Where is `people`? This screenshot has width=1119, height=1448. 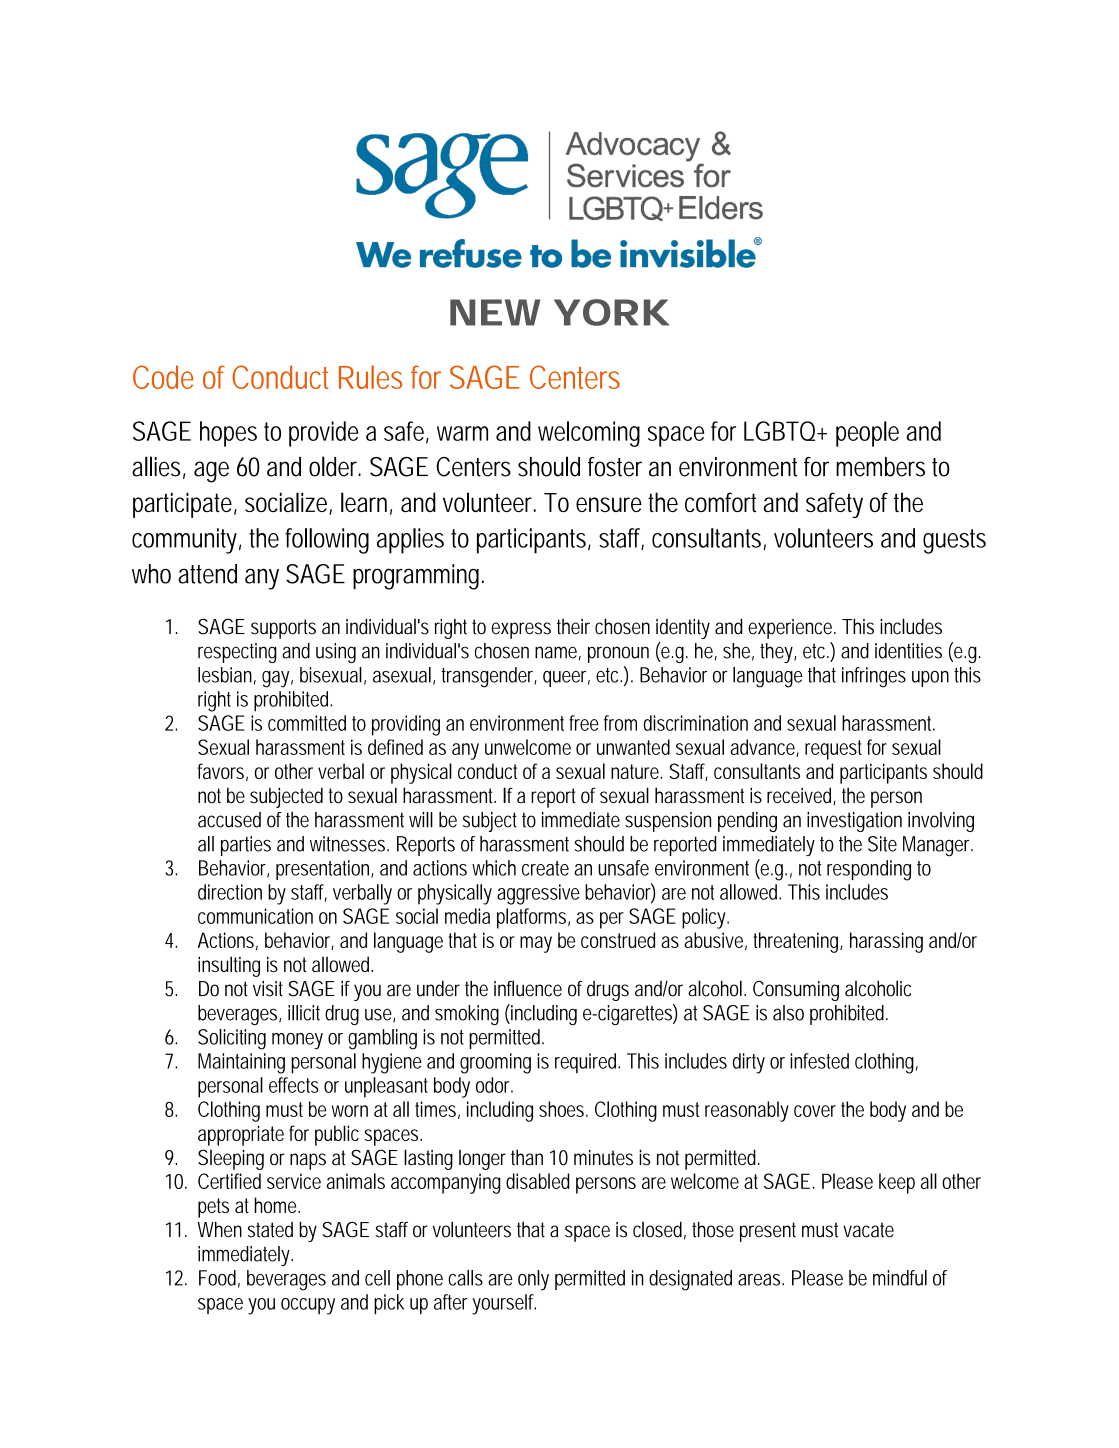 people is located at coordinates (867, 434).
